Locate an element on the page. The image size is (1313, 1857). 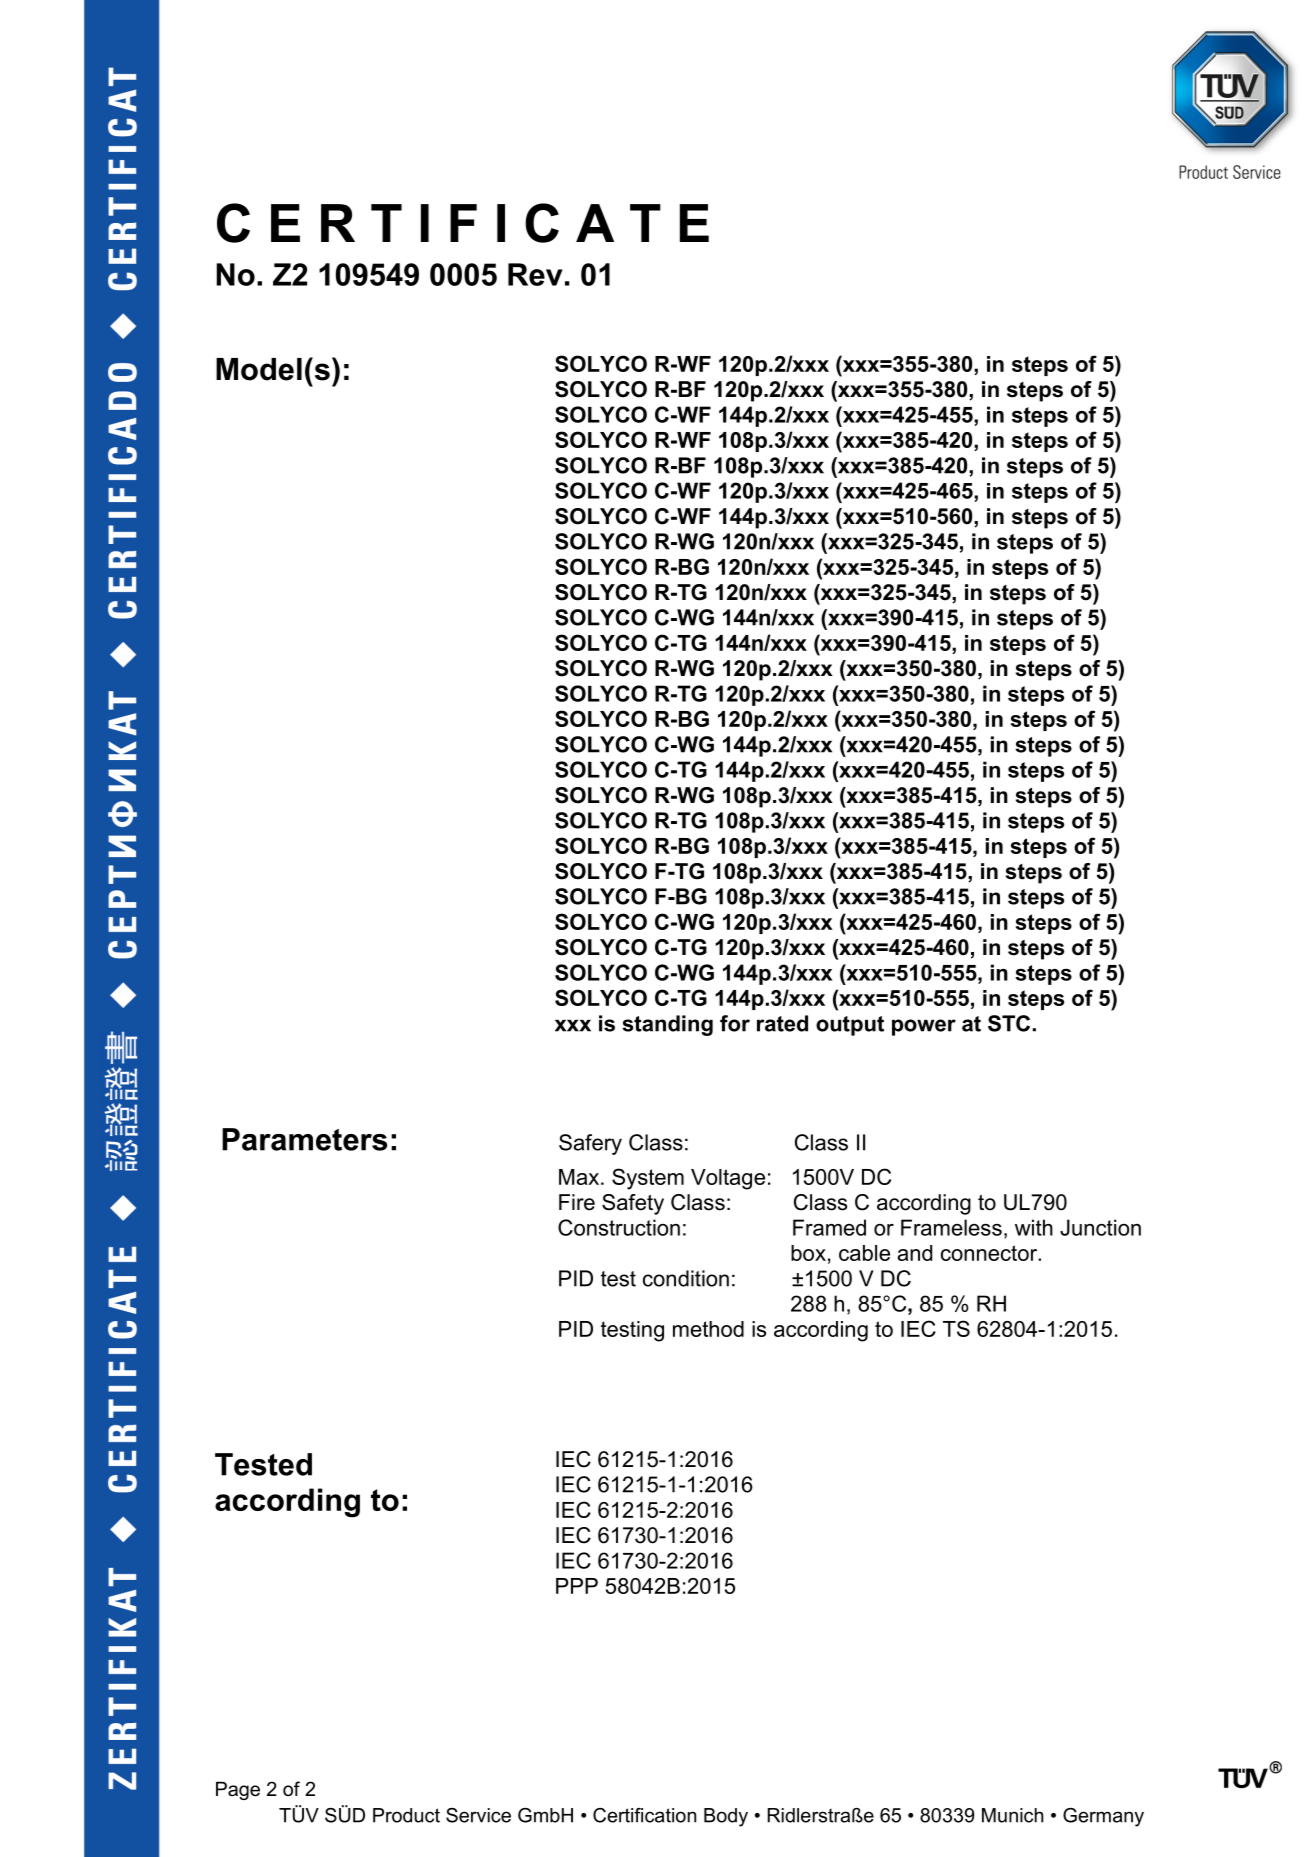
rated is located at coordinates (782, 1023).
